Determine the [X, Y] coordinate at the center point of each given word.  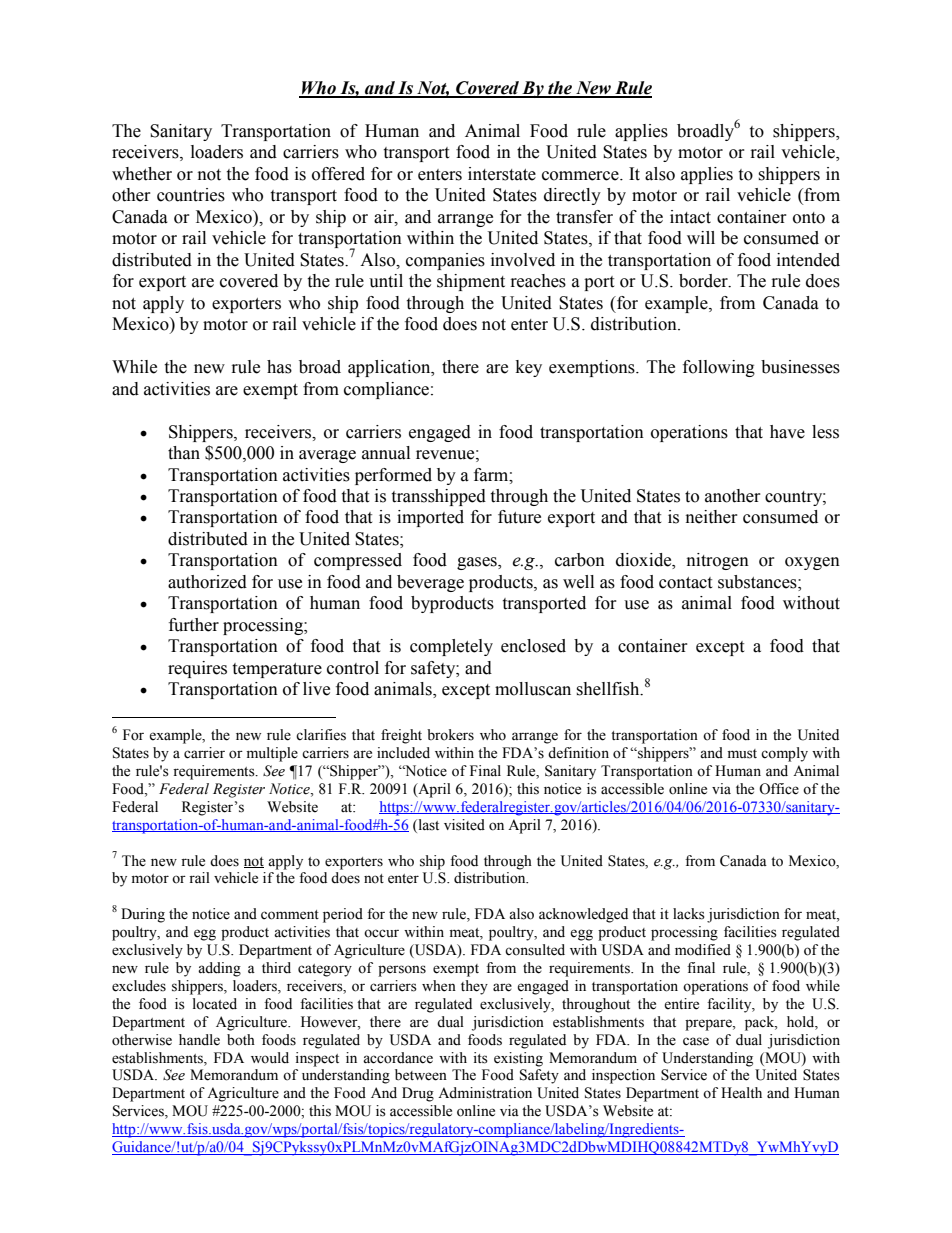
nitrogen [718, 561]
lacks [689, 914]
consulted [535, 950]
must [742, 754]
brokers [450, 735]
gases [478, 563]
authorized [207, 582]
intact [690, 217]
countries [191, 195]
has [279, 367]
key [529, 368]
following [719, 368]
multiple [272, 754]
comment [290, 915]
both [241, 1040]
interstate [502, 174]
